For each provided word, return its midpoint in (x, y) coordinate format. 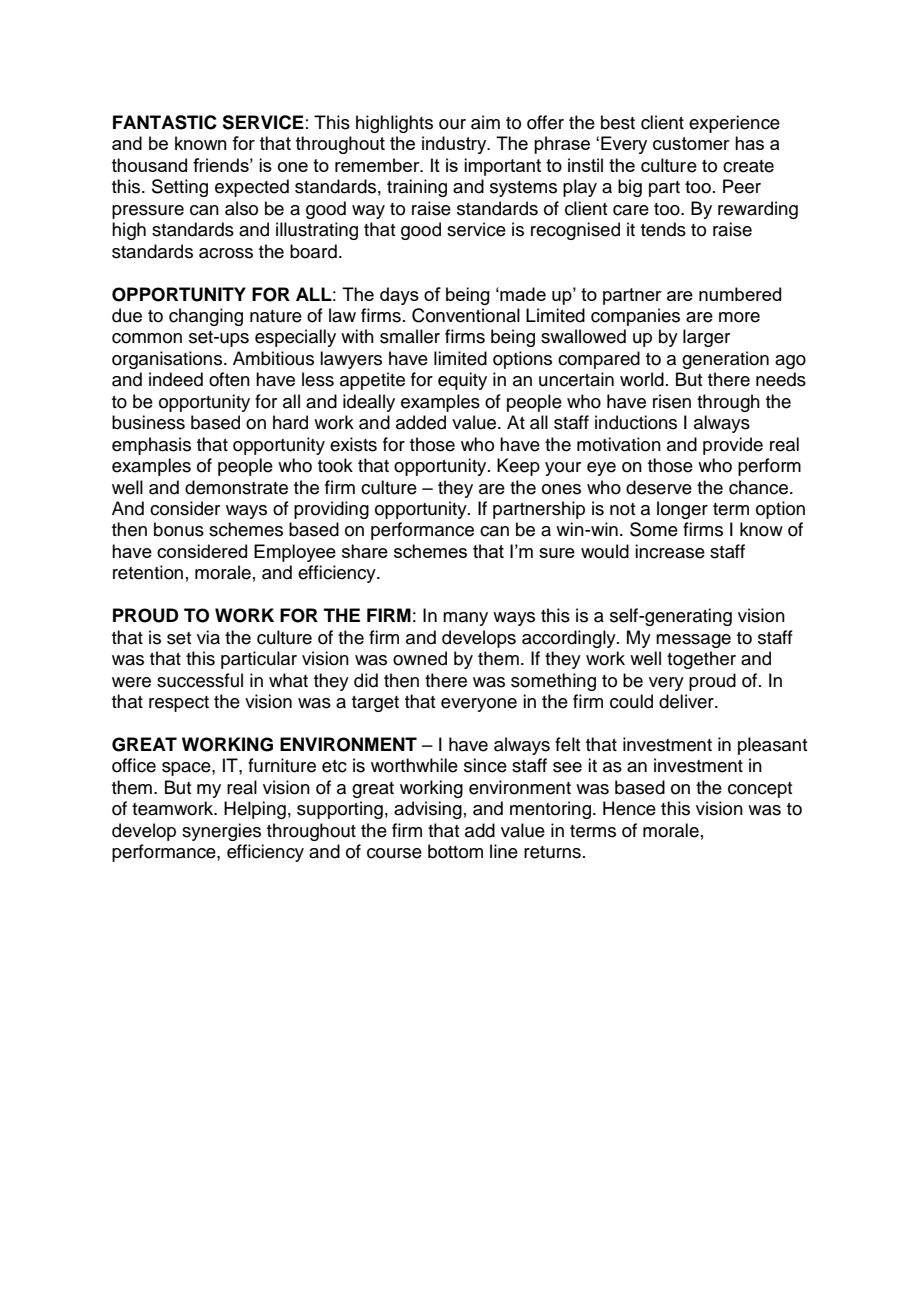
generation (725, 360)
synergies (221, 832)
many (465, 619)
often (229, 379)
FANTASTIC (165, 122)
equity (462, 381)
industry (455, 145)
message (693, 641)
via (208, 637)
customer (691, 143)
